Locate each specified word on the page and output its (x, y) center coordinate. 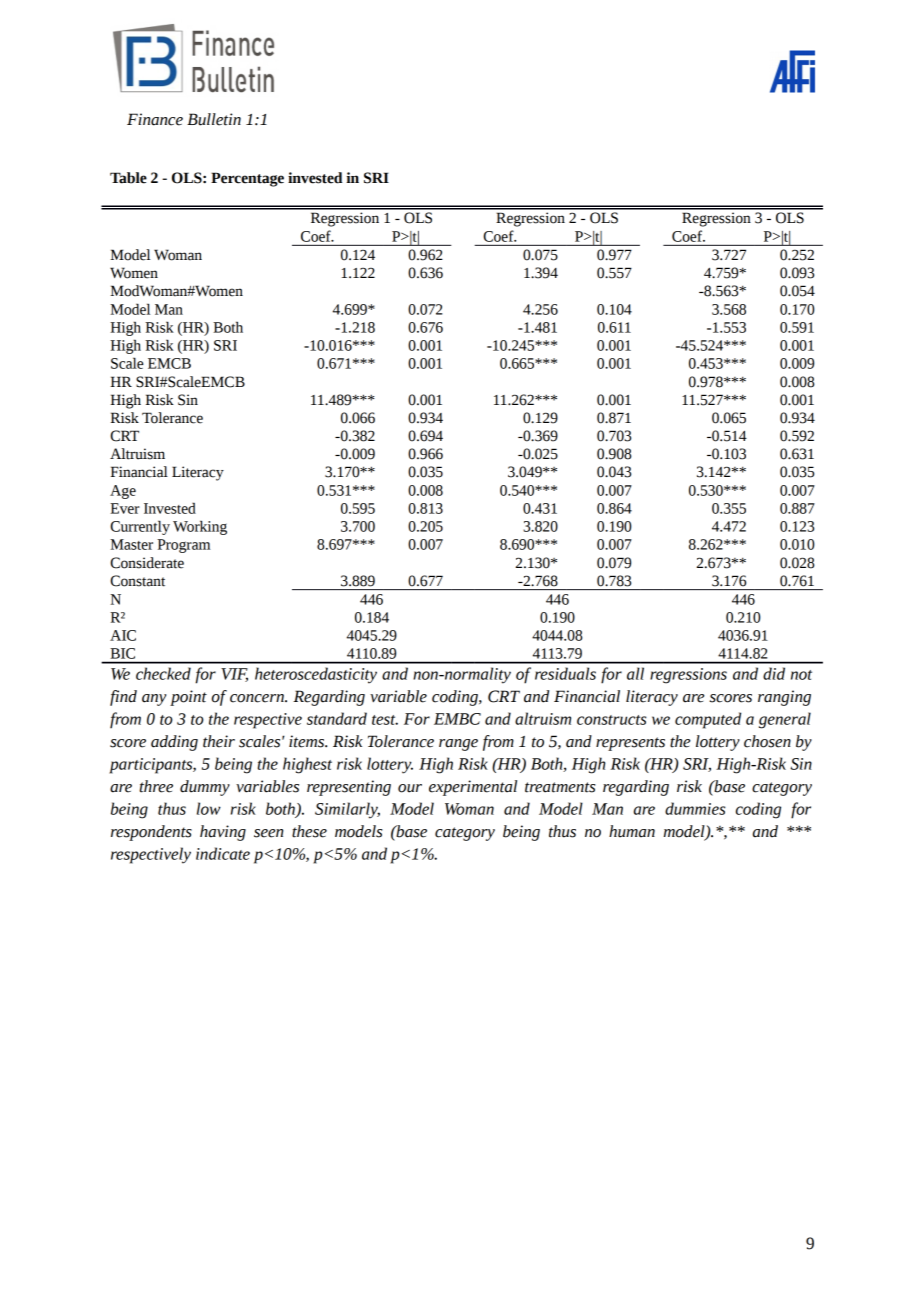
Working (200, 527)
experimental (473, 788)
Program (183, 546)
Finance (155, 119)
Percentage (247, 179)
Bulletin (214, 119)
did (774, 673)
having (223, 833)
